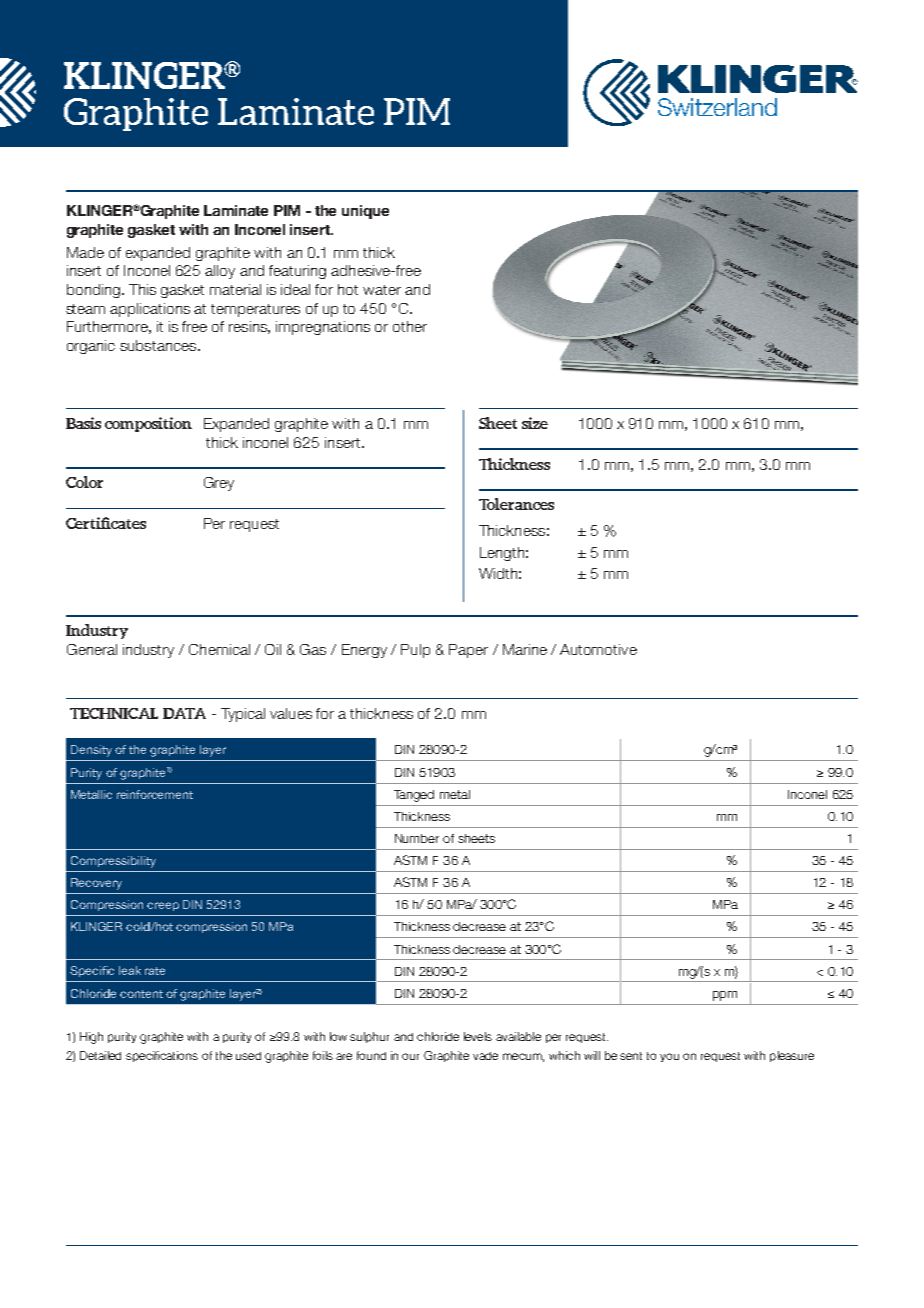 Image resolution: width=924 pixels, height=1308 pixels. What do you see at coordinates (85, 252) in the document?
I see `Made` at bounding box center [85, 252].
